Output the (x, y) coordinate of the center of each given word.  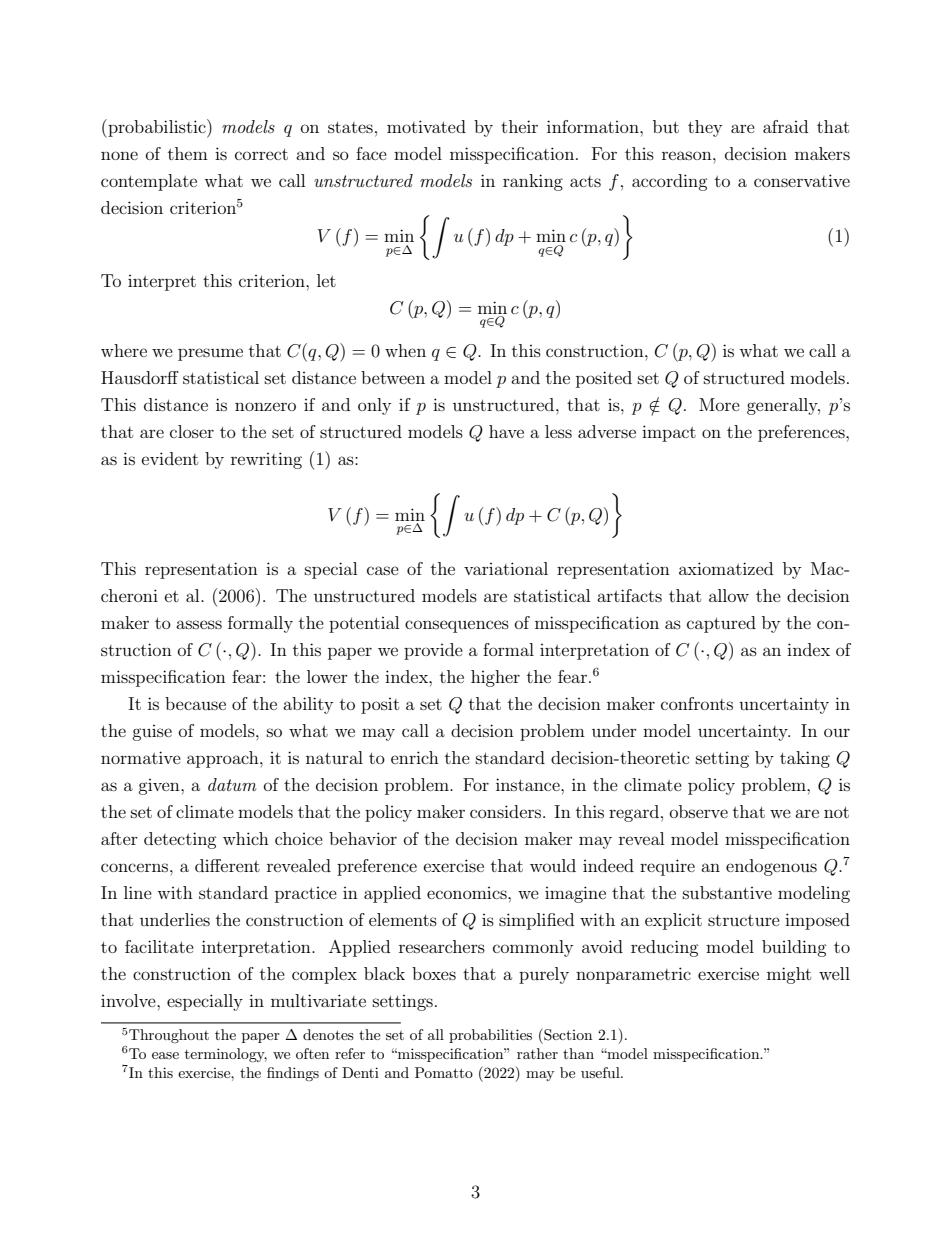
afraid (785, 126)
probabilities (490, 1036)
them (188, 153)
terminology (226, 1055)
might (789, 975)
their (519, 126)
